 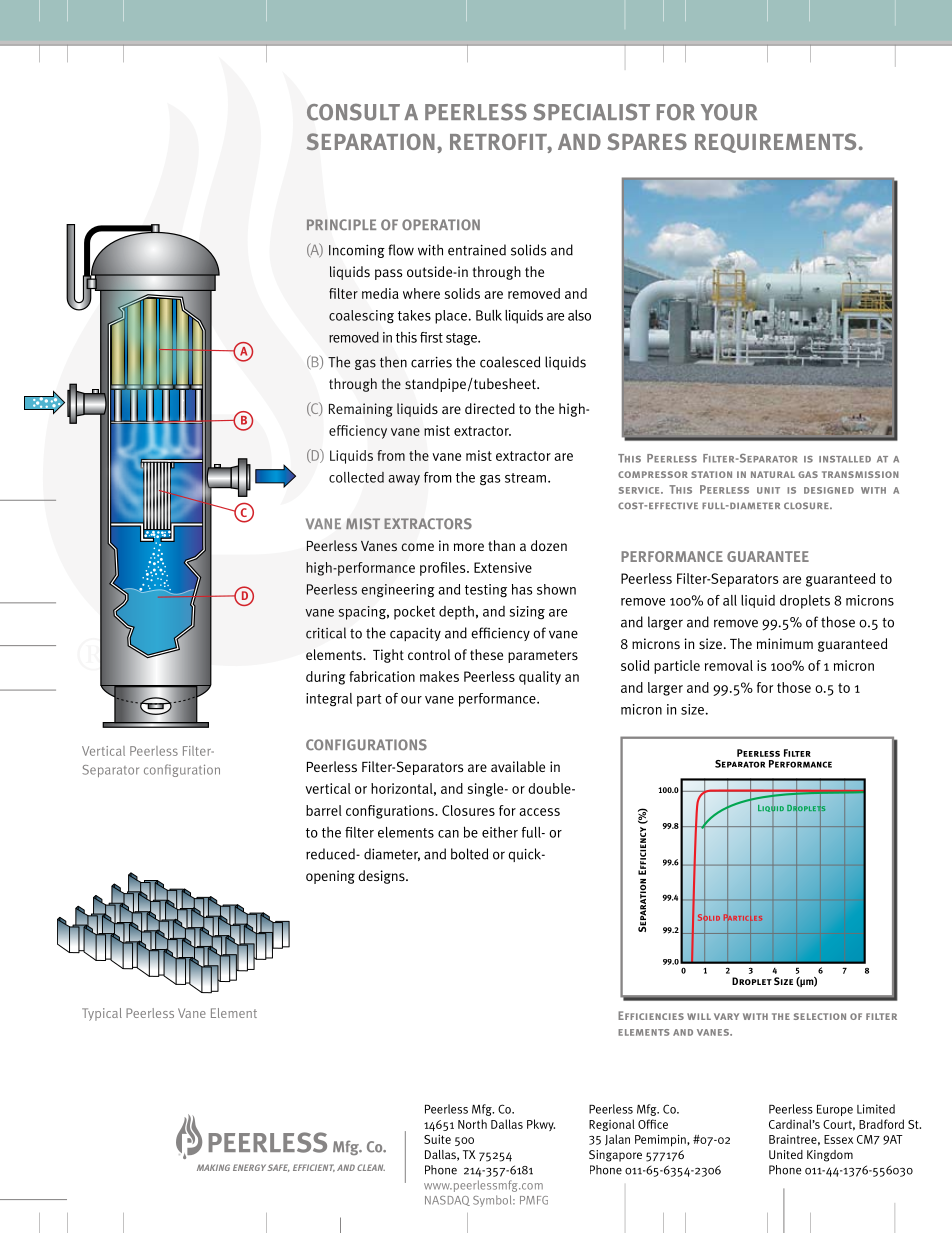 I want to click on bolted, so click(x=469, y=854).
